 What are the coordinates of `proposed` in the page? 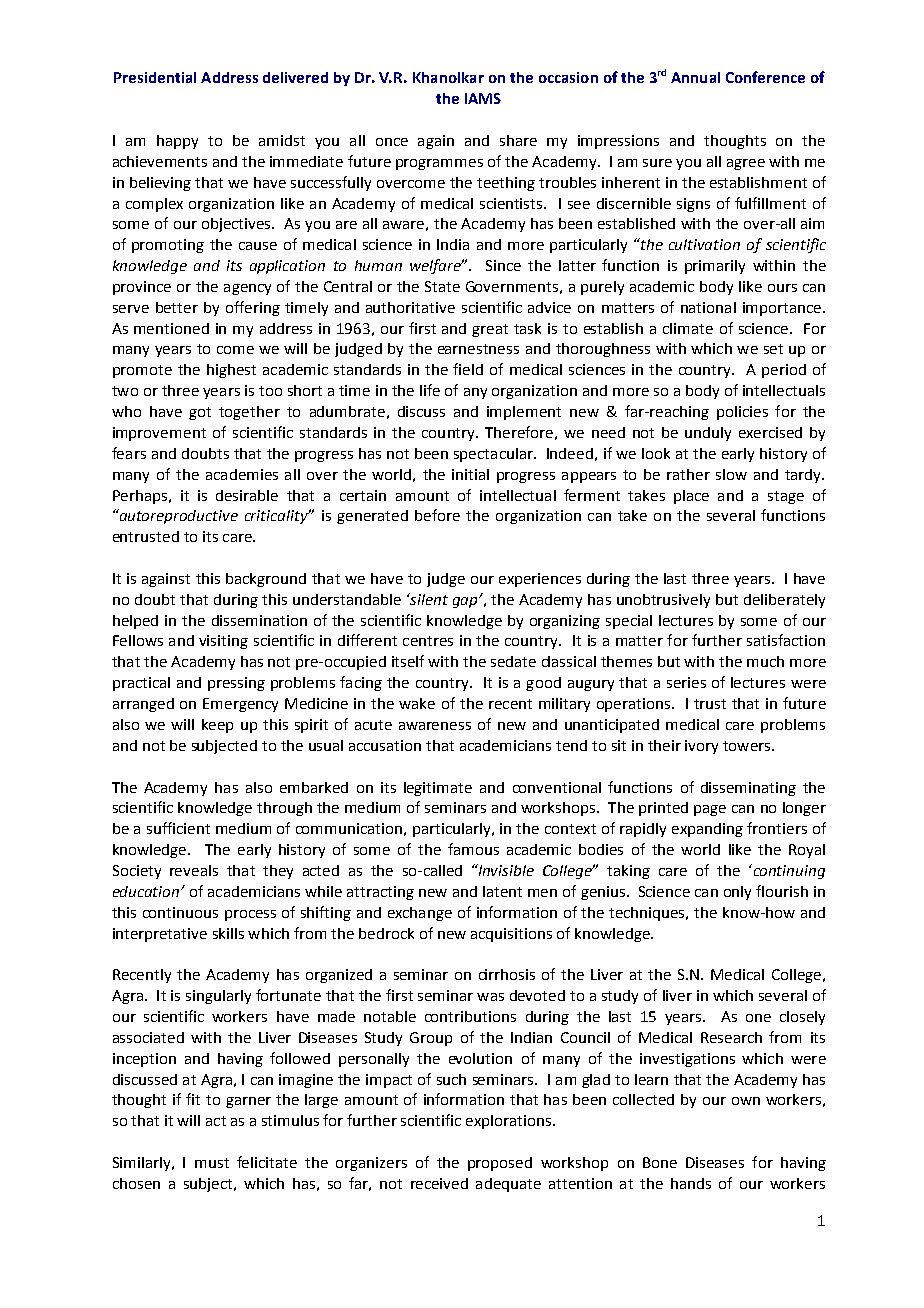 It's located at (500, 1164).
